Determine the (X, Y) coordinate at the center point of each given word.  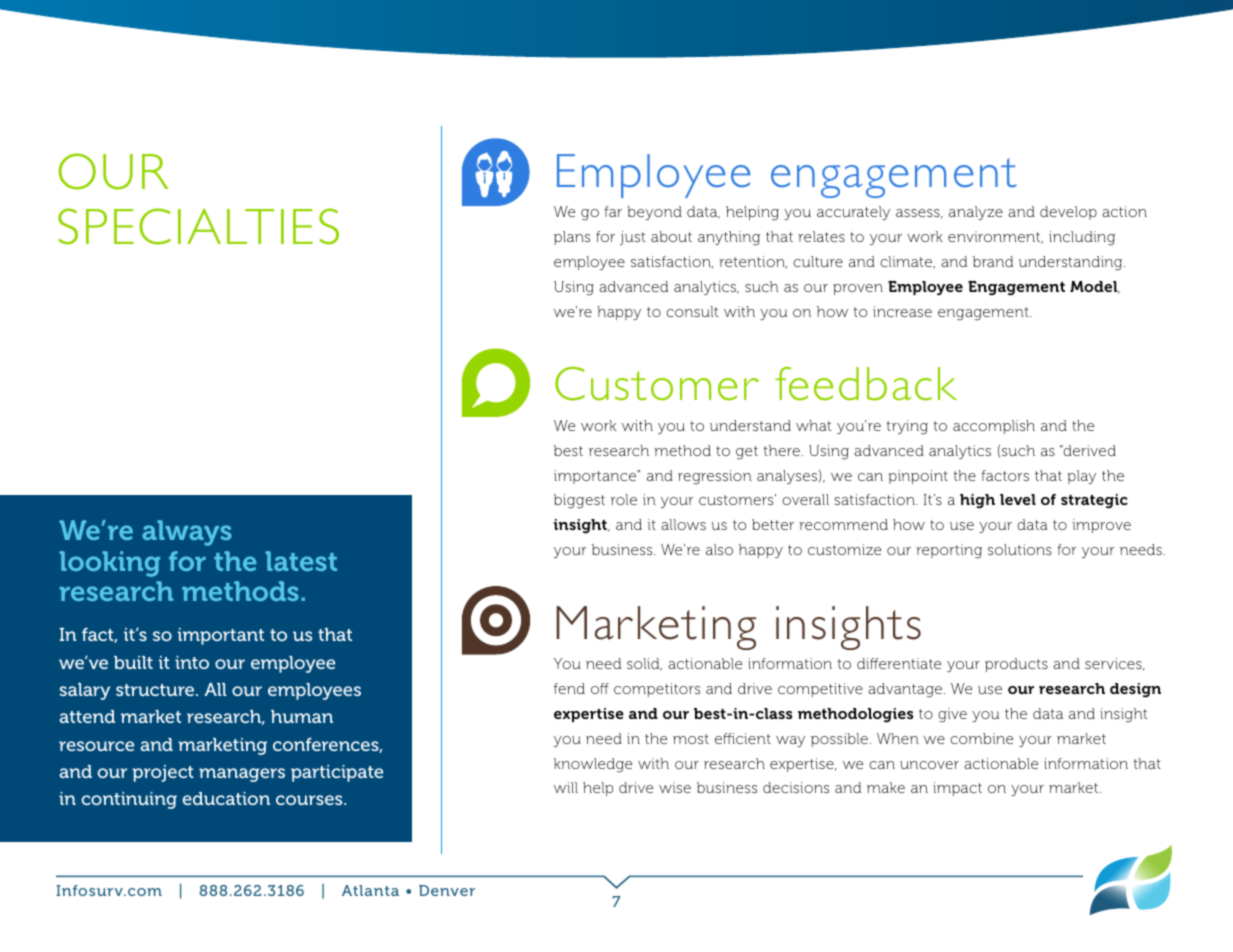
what (814, 425)
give (952, 715)
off (600, 688)
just (633, 238)
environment (995, 237)
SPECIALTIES (198, 226)
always (187, 533)
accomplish (994, 427)
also (719, 549)
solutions (1020, 549)
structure (156, 690)
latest (301, 561)
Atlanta (370, 890)
